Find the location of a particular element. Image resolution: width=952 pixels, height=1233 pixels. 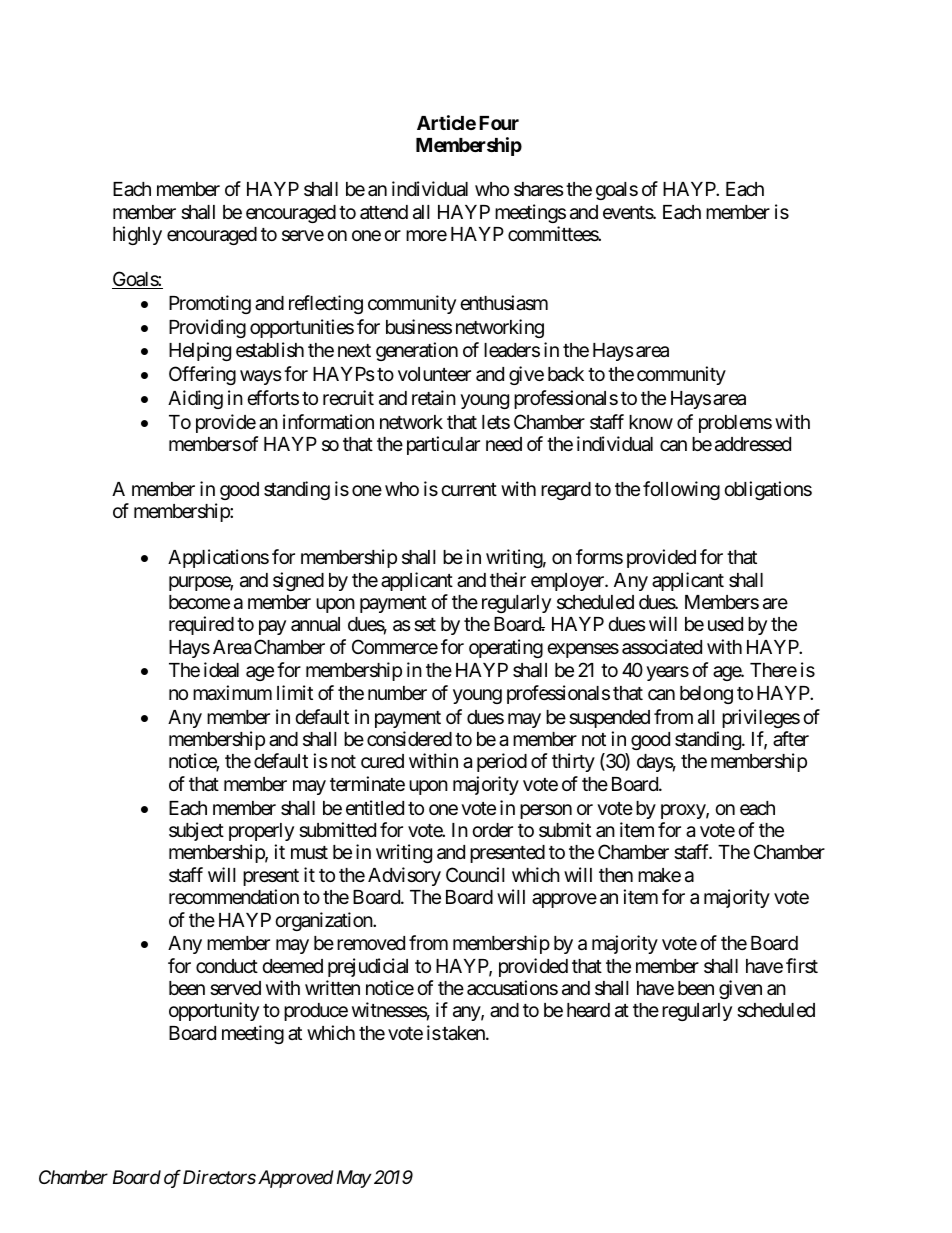

particular is located at coordinates (443, 445).
